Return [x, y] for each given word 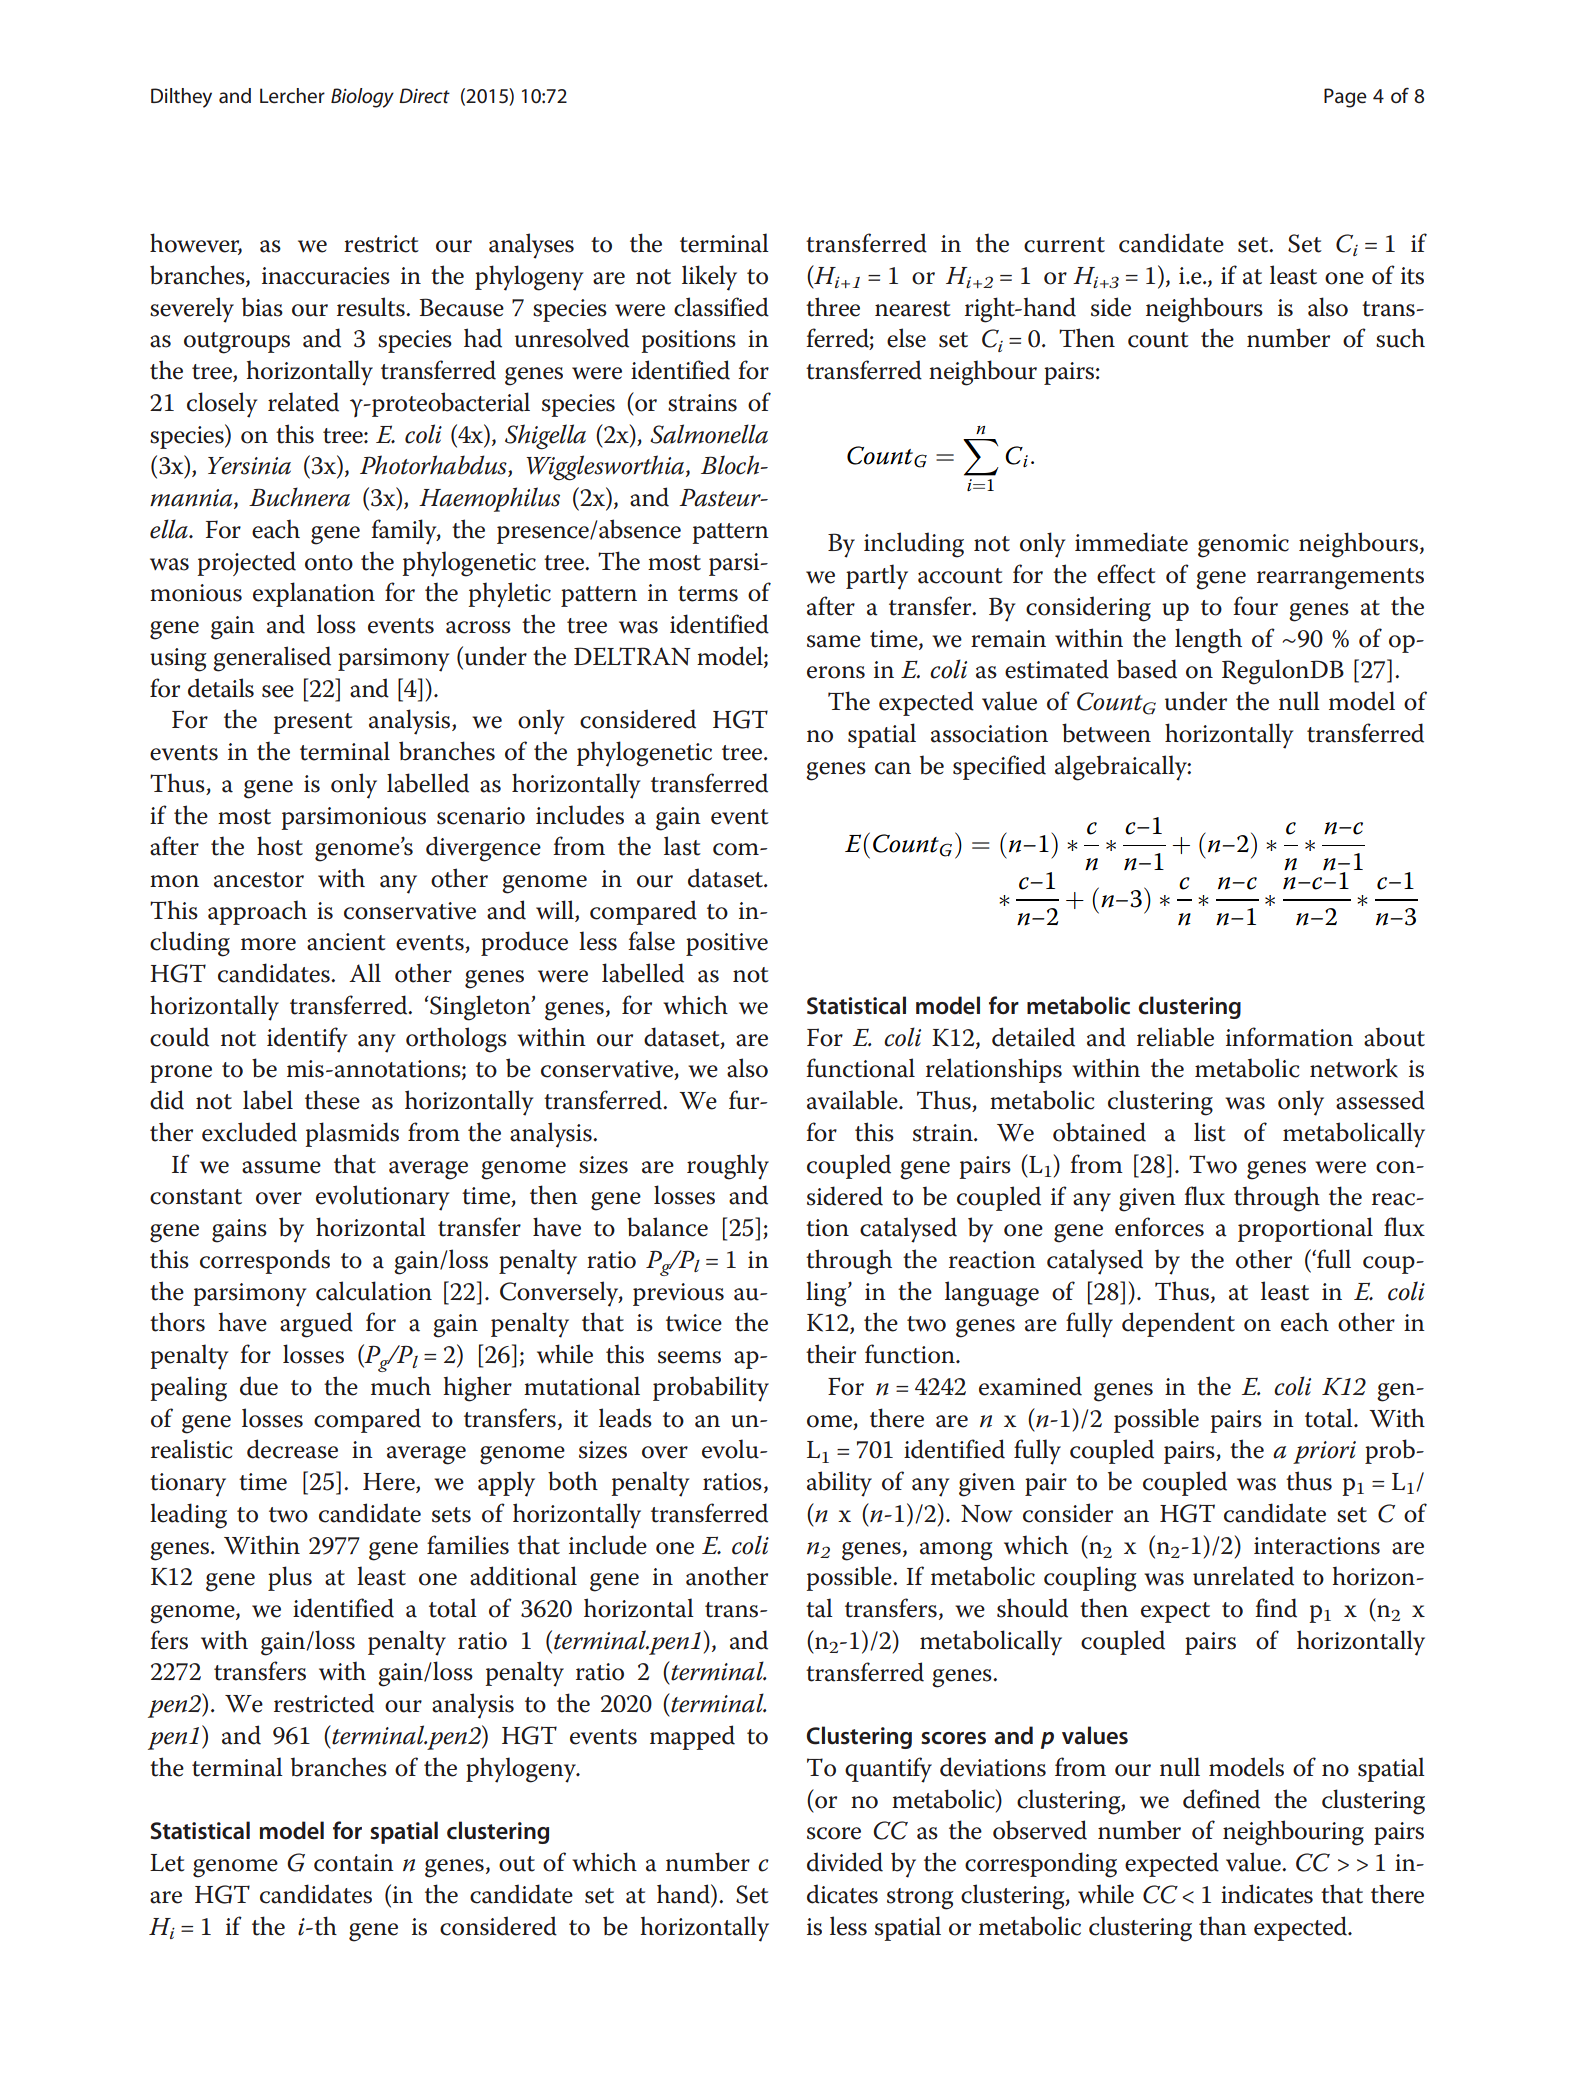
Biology [362, 98]
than [1223, 1926]
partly [877, 577]
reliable [1175, 1037]
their [831, 1354]
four [1255, 606]
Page [1345, 98]
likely [709, 278]
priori [1324, 1452]
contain [354, 1863]
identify [307, 1040]
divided [845, 1862]
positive [727, 944]
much [401, 1386]
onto [329, 563]
